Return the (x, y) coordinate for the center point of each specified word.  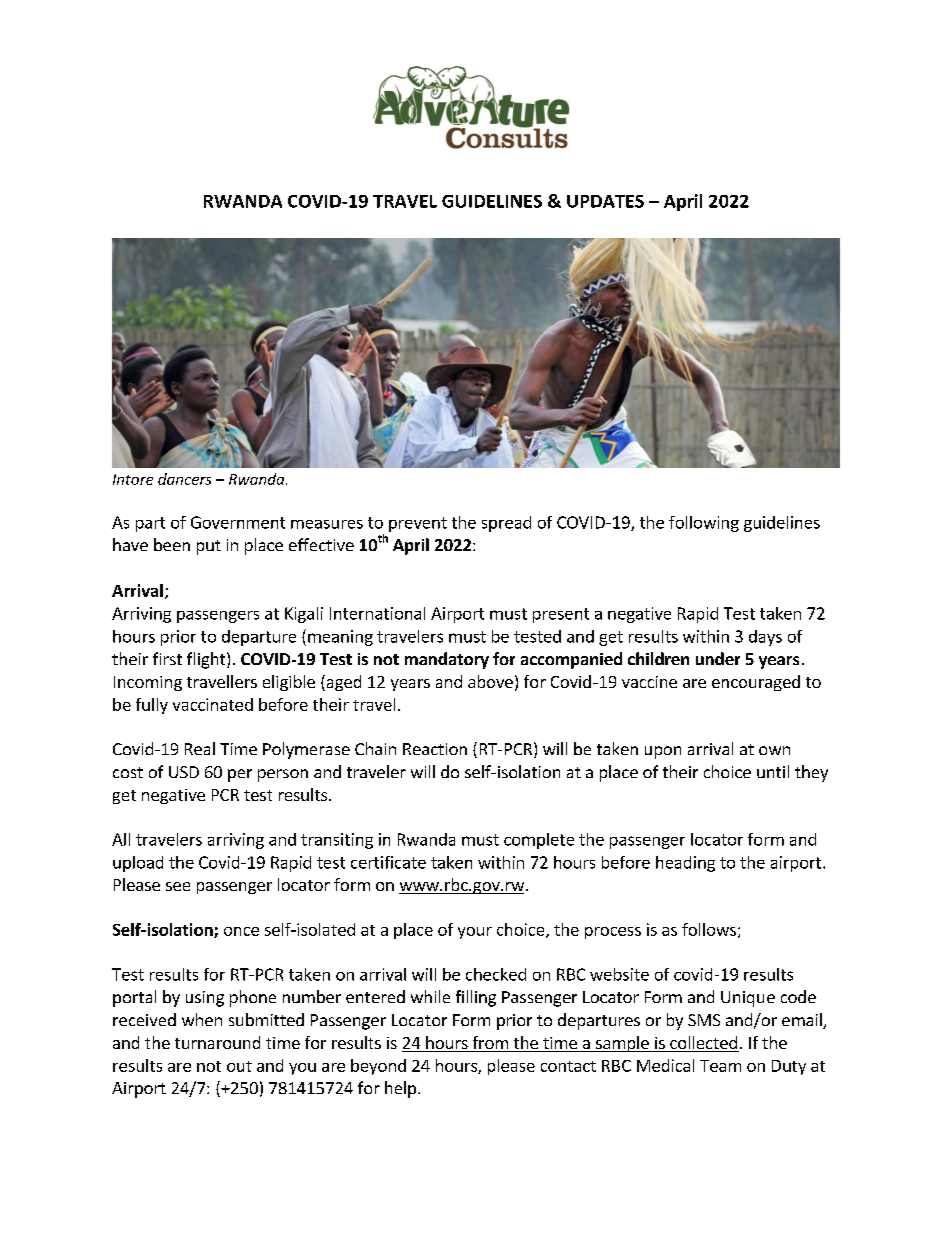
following (704, 524)
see (178, 886)
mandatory (447, 660)
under (718, 658)
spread (506, 524)
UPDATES (605, 201)
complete (539, 841)
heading (685, 864)
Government (238, 522)
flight (207, 660)
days (765, 638)
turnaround (217, 1042)
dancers (184, 479)
